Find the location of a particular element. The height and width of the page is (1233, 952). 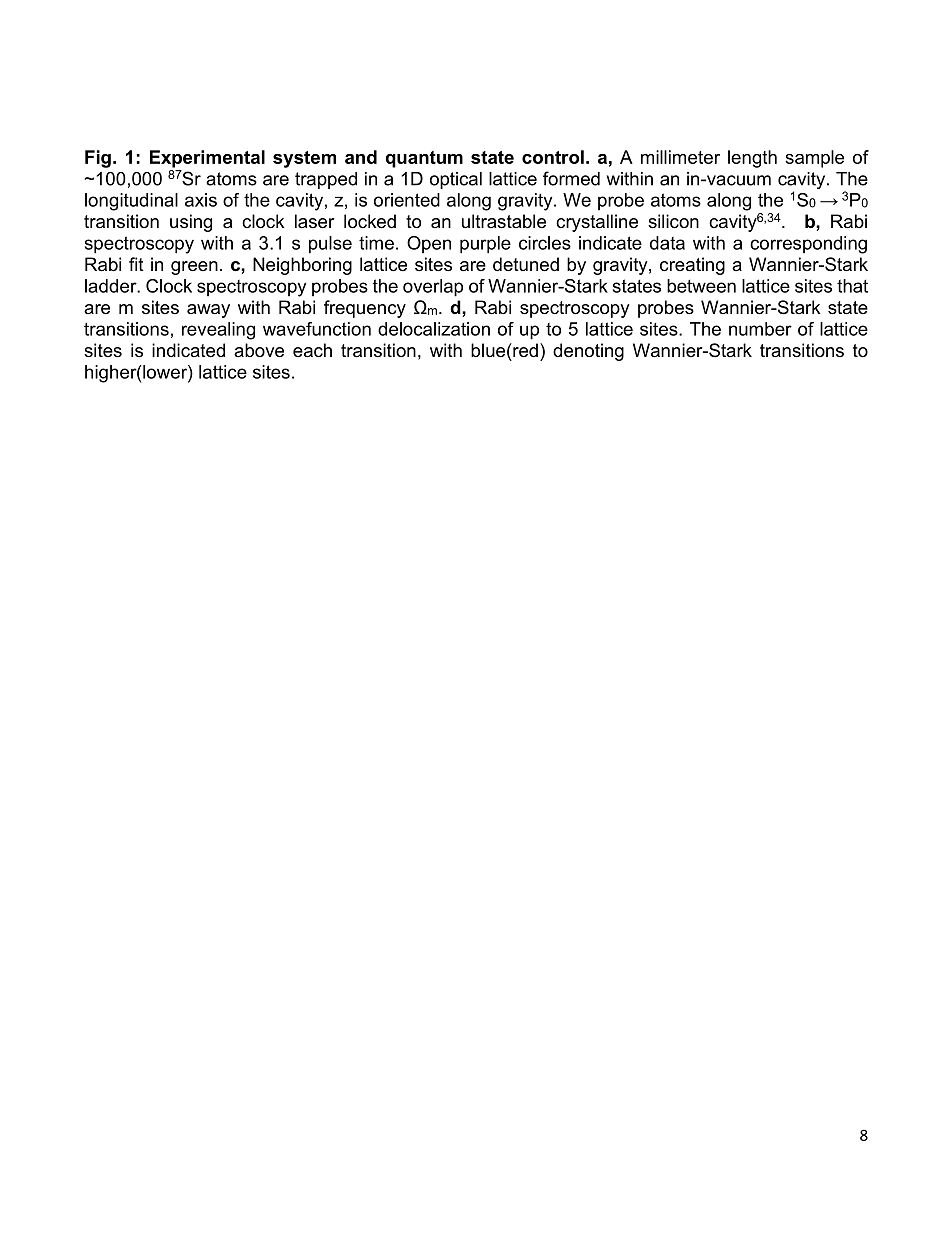

fit is located at coordinates (136, 264).
